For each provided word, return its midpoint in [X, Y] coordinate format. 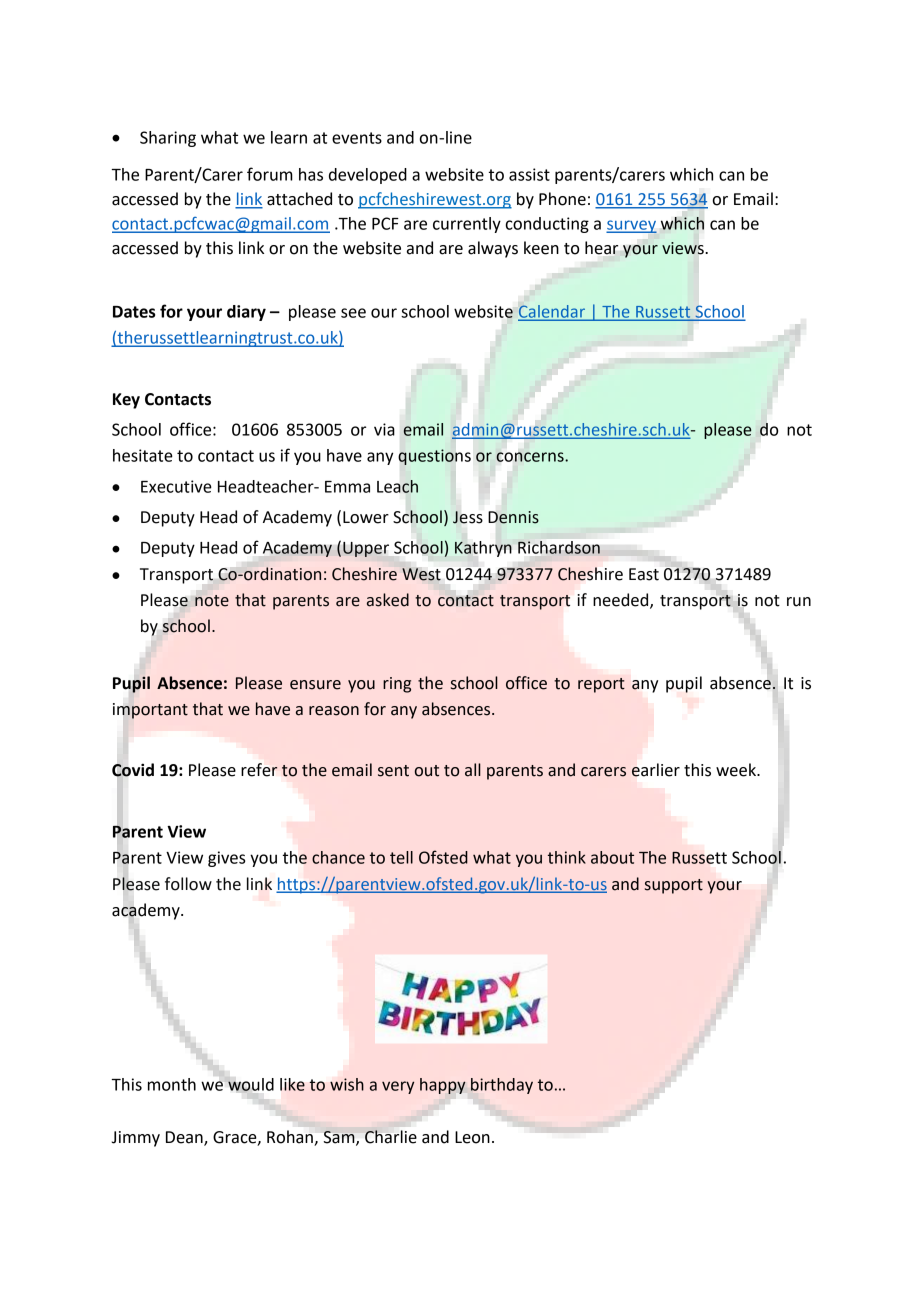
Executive [176, 486]
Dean [185, 1138]
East [644, 574]
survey [631, 226]
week [737, 770]
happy [443, 1086]
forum [270, 174]
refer [259, 770]
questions [435, 457]
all [473, 770]
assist [529, 174]
